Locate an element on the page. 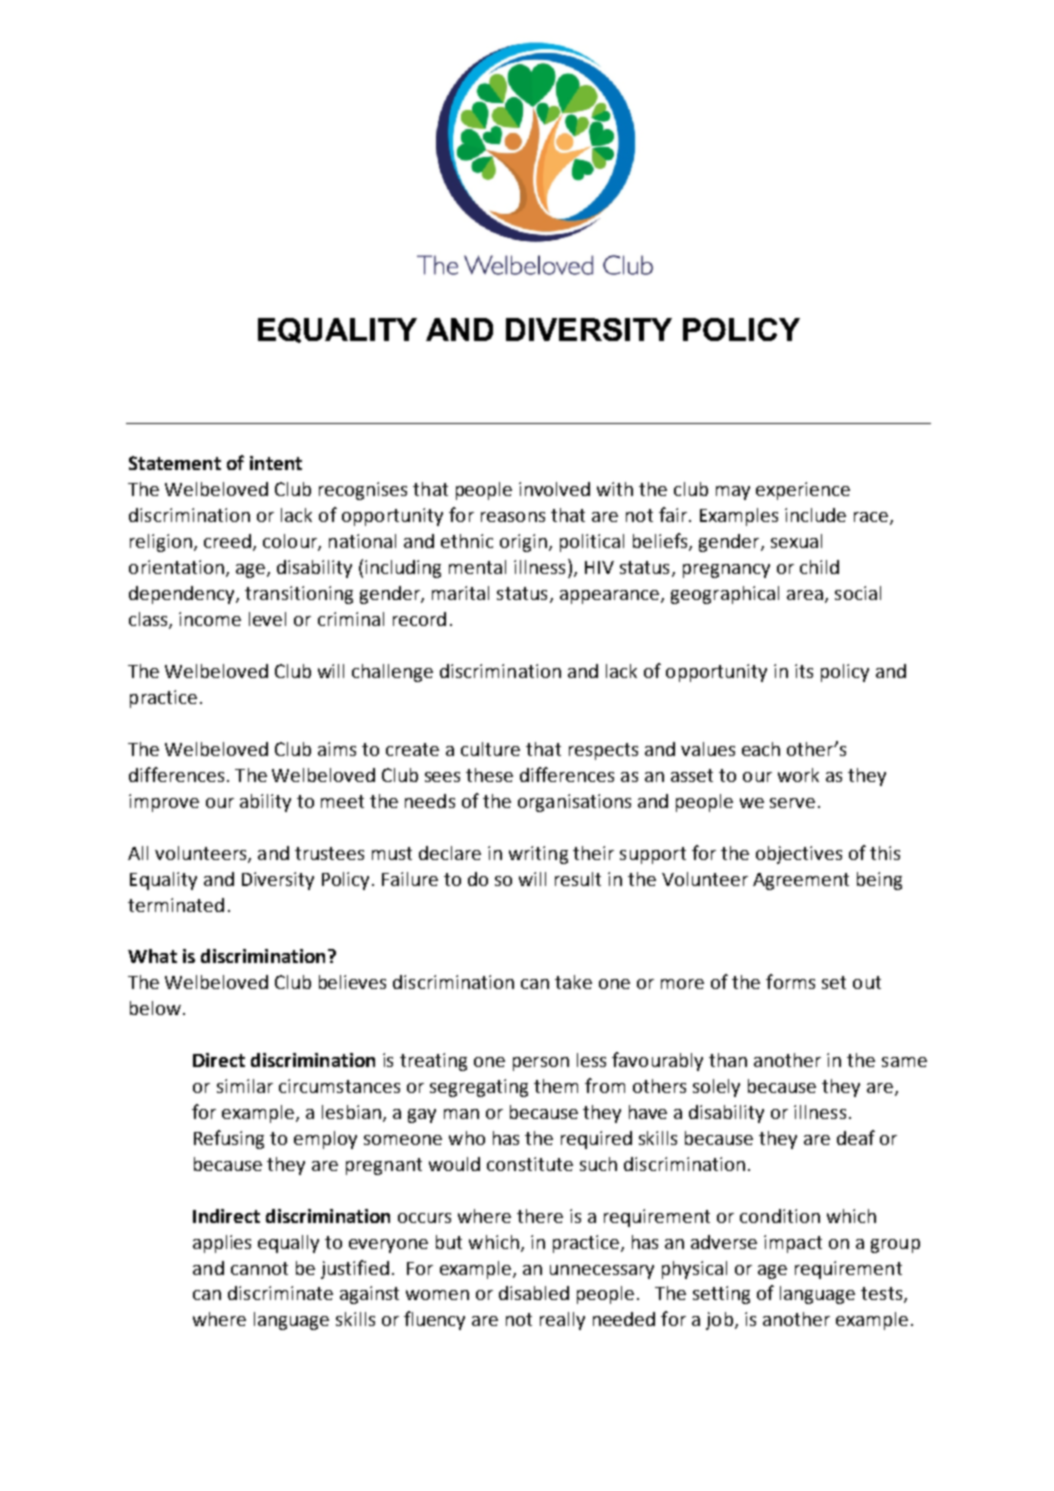 This document has height=1491, width=1054. discriminate is located at coordinates (280, 1293).
